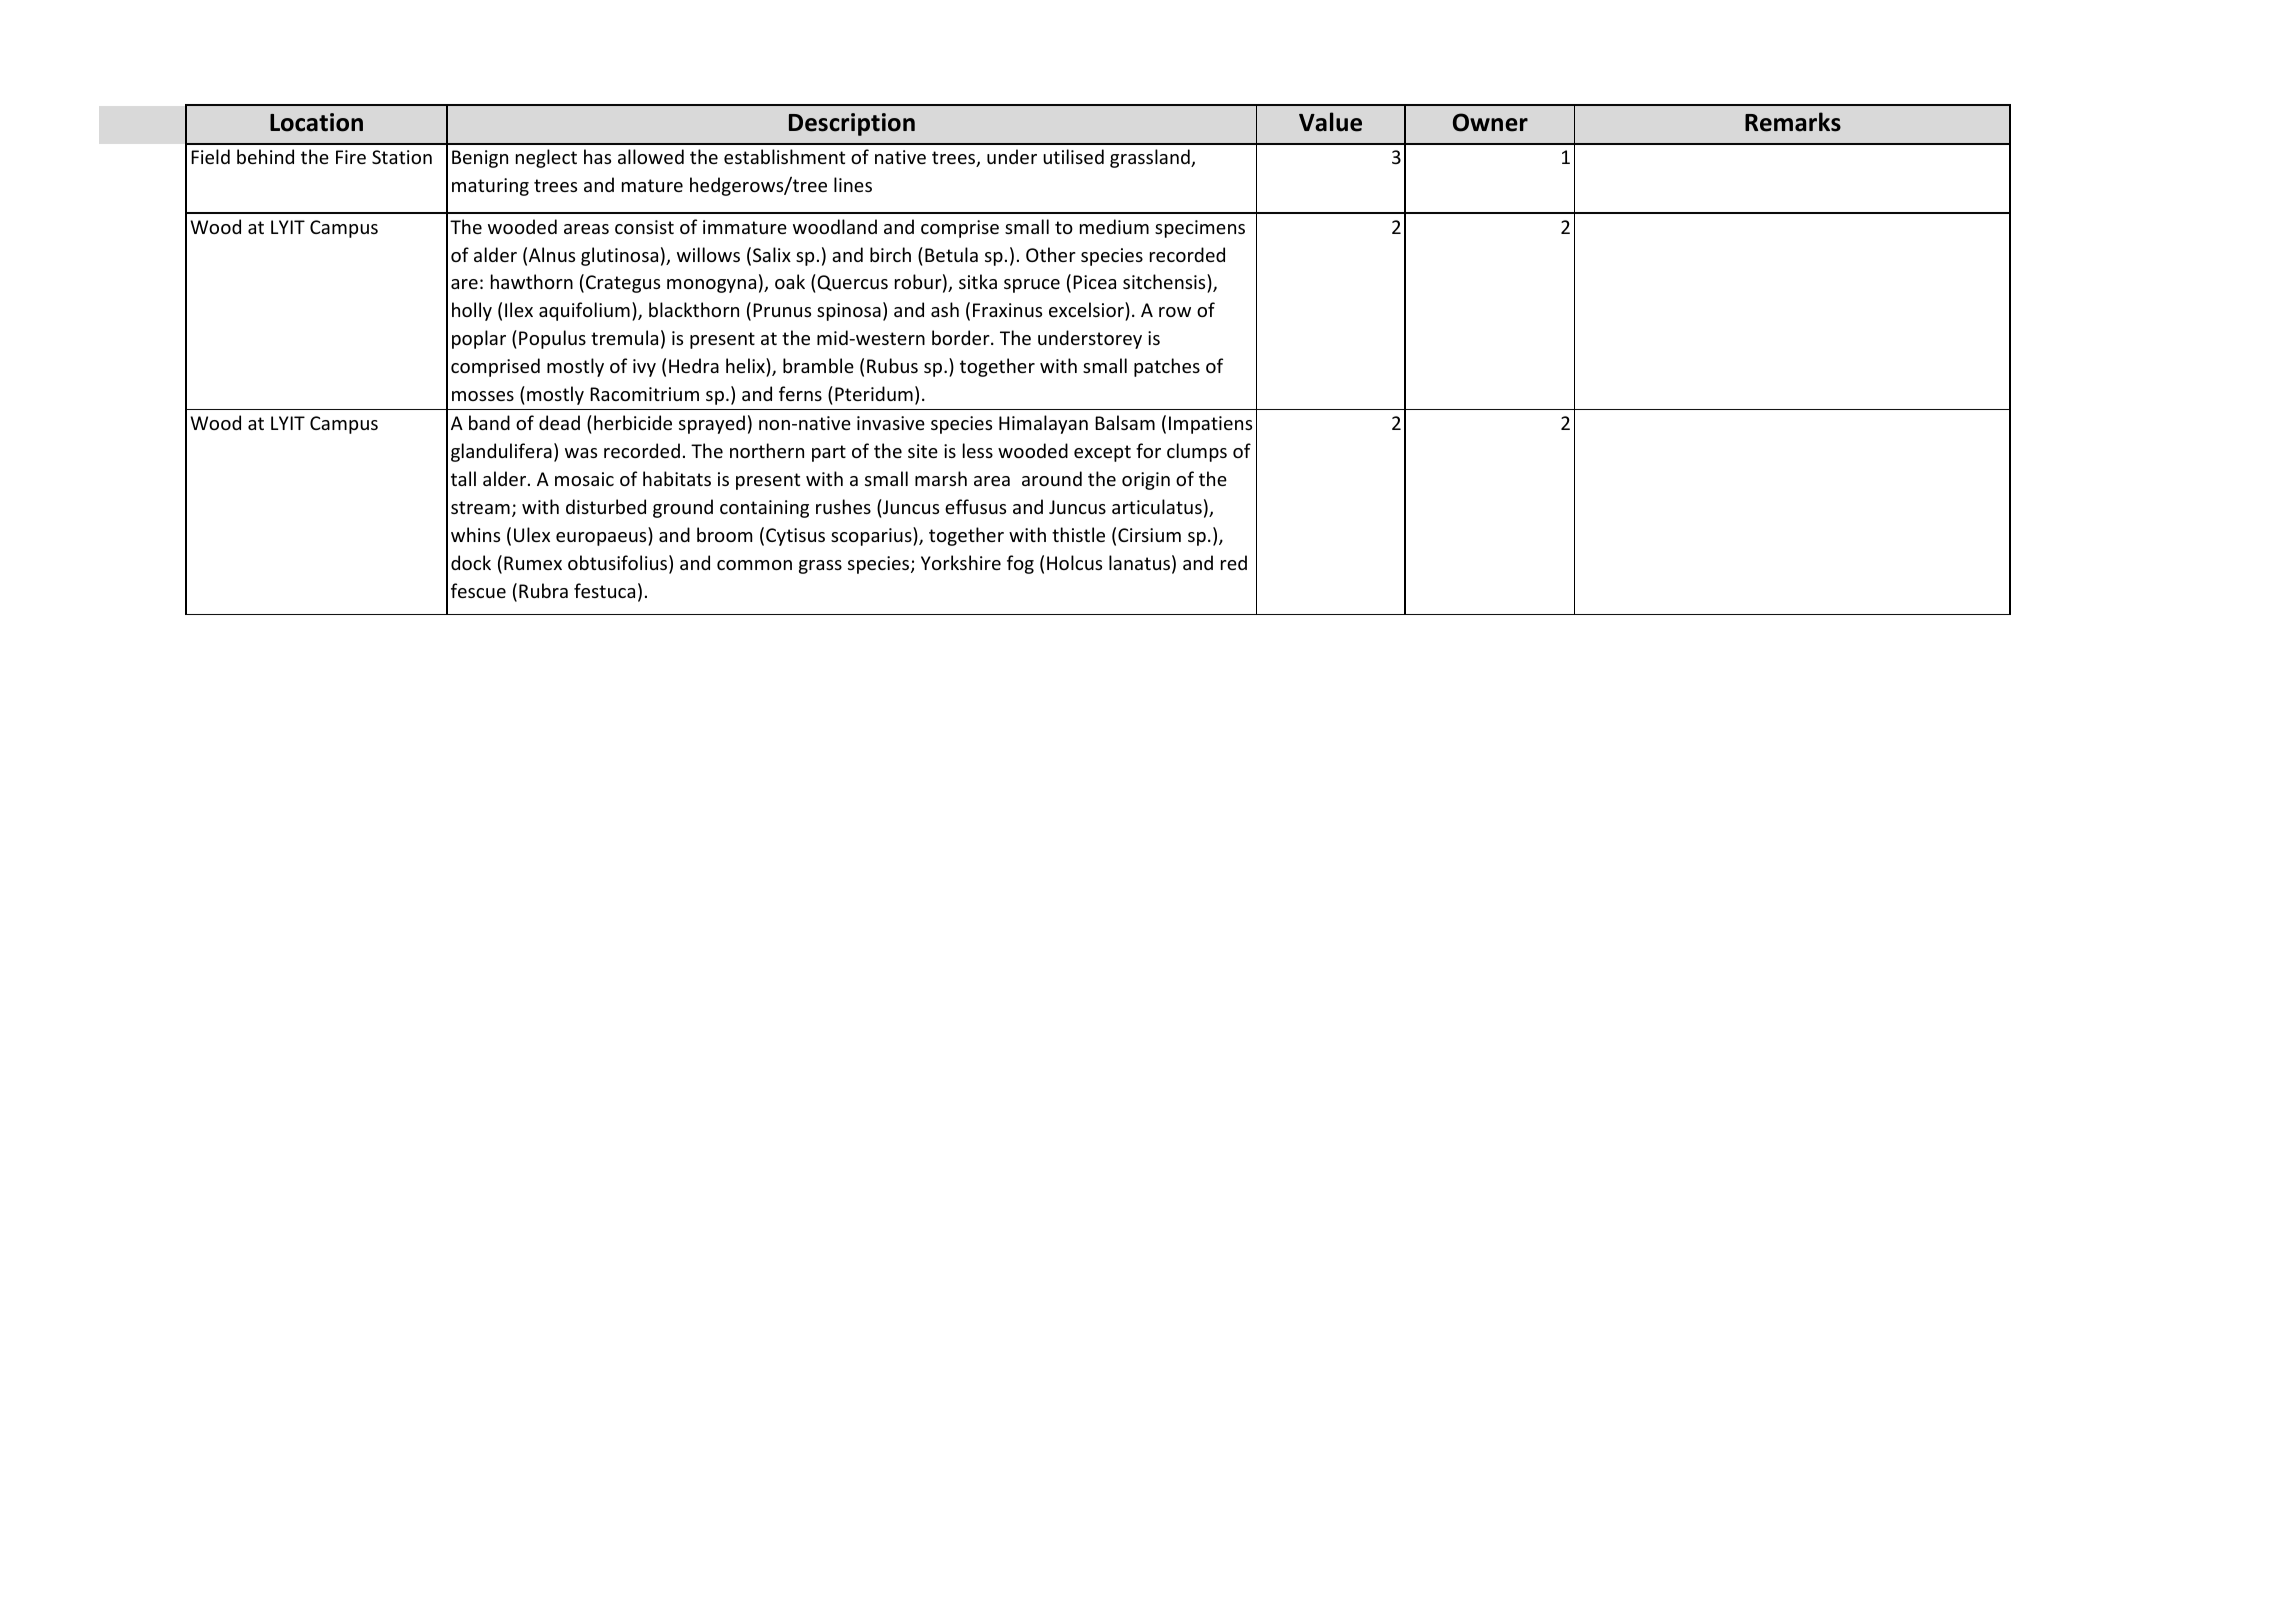 This screenshot has width=2292, height=1620. Describe the element at coordinates (1197, 452) in the screenshot. I see `clumps` at that location.
